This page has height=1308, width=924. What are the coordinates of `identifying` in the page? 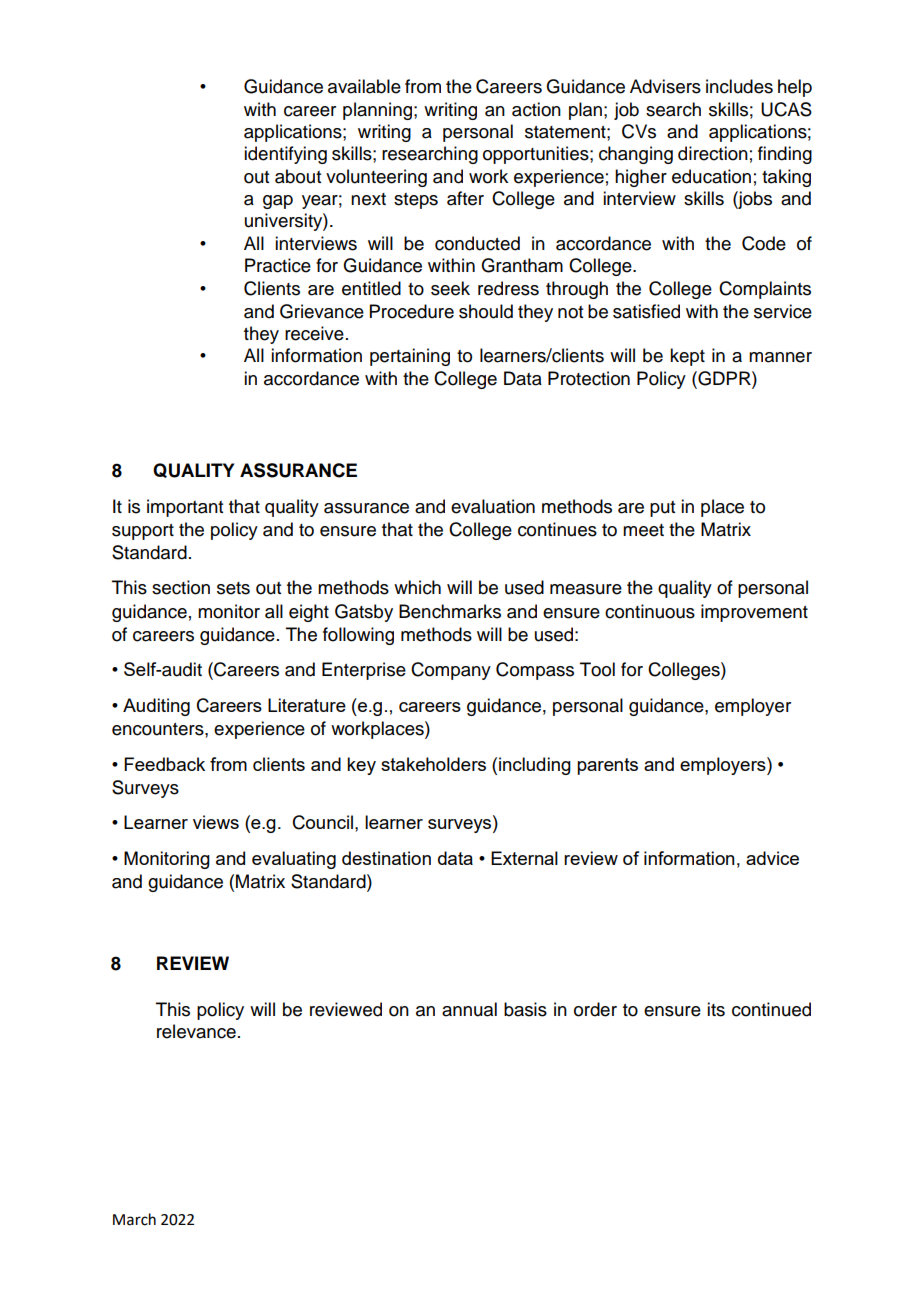 It's located at (285, 155).
